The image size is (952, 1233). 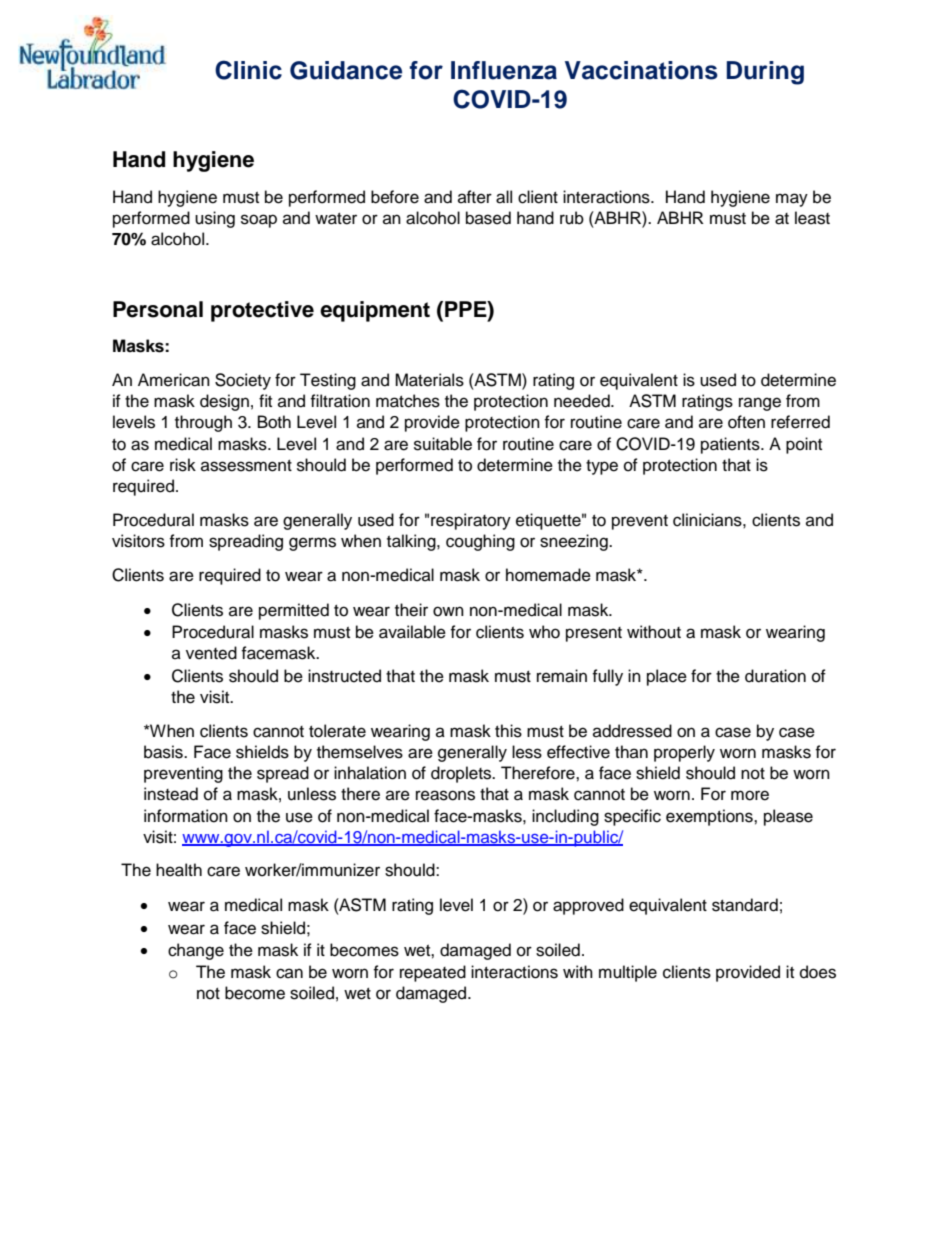 I want to click on vented, so click(x=211, y=653).
